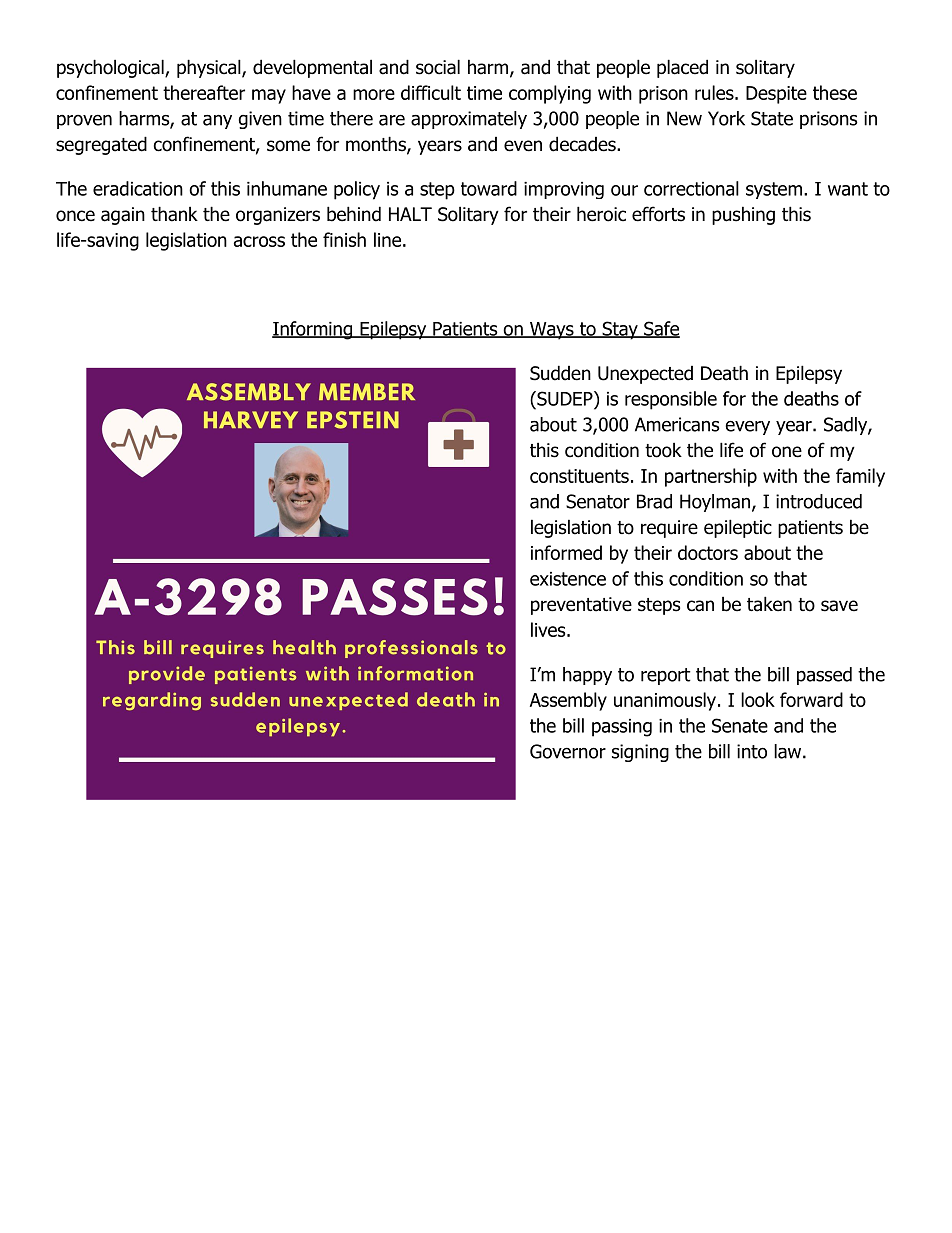  I want to click on existence, so click(568, 579).
